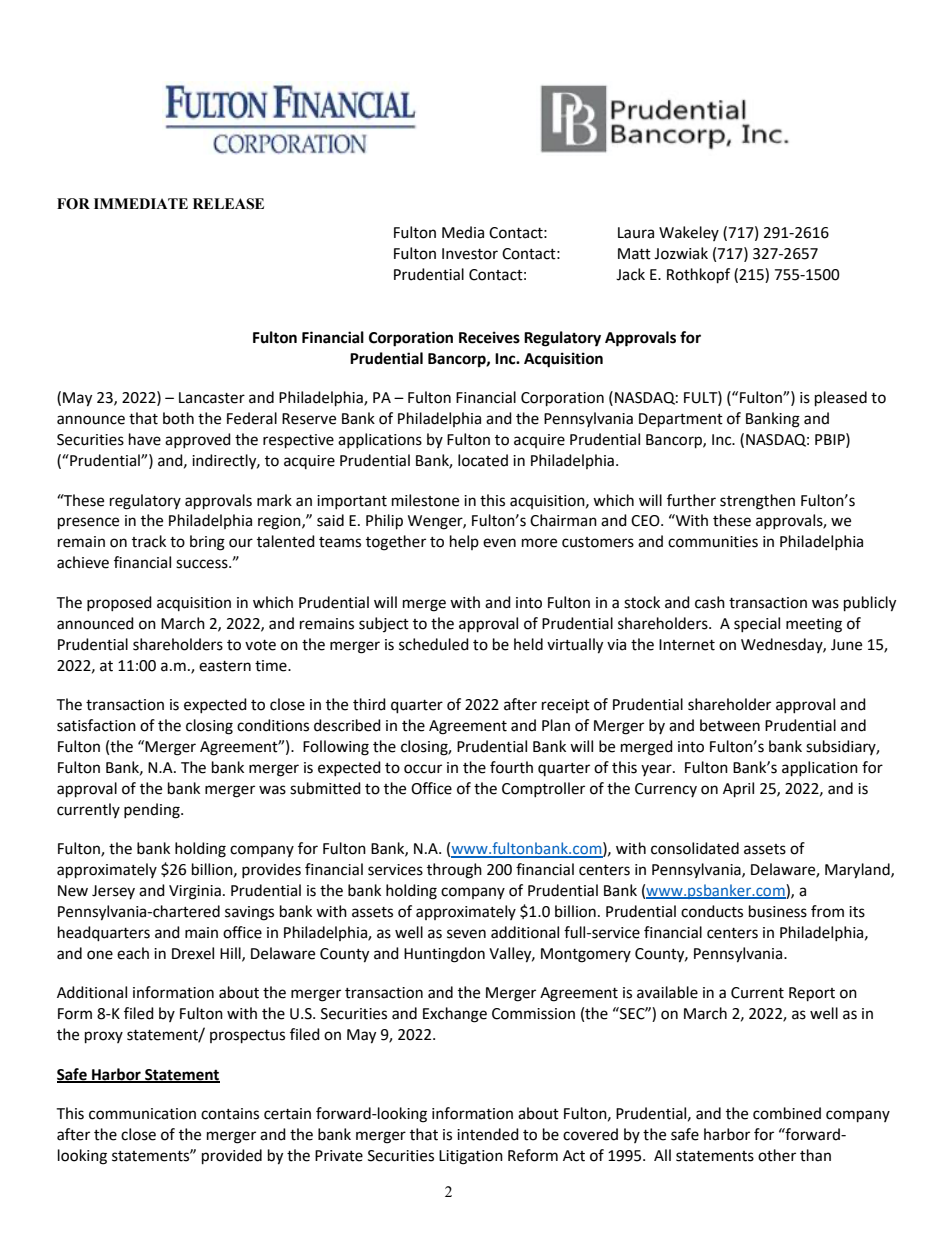 The height and width of the screenshot is (1233, 952). Describe the element at coordinates (730, 725) in the screenshot. I see `between` at that location.
